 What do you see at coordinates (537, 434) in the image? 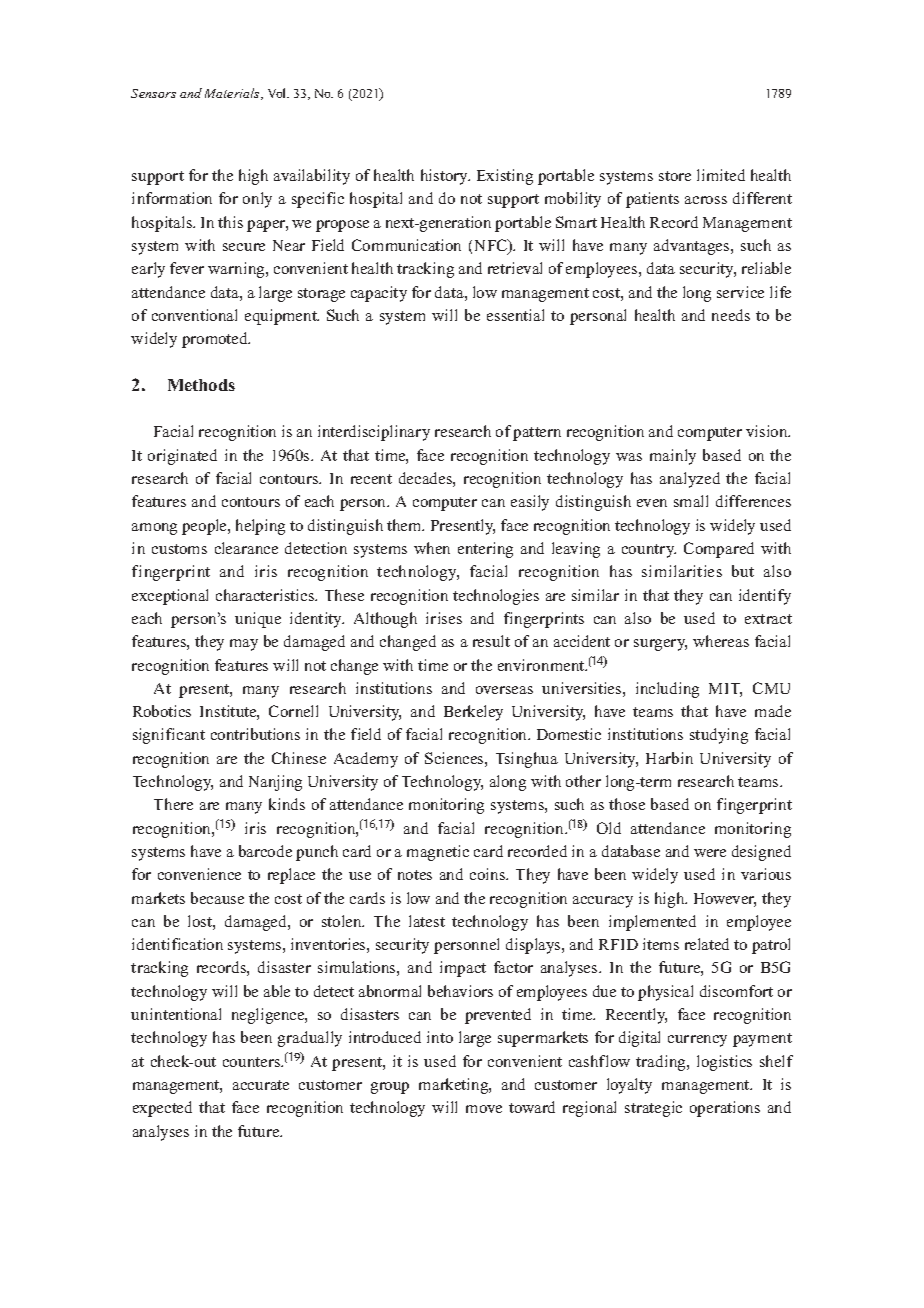
I see `pattern` at bounding box center [537, 434].
